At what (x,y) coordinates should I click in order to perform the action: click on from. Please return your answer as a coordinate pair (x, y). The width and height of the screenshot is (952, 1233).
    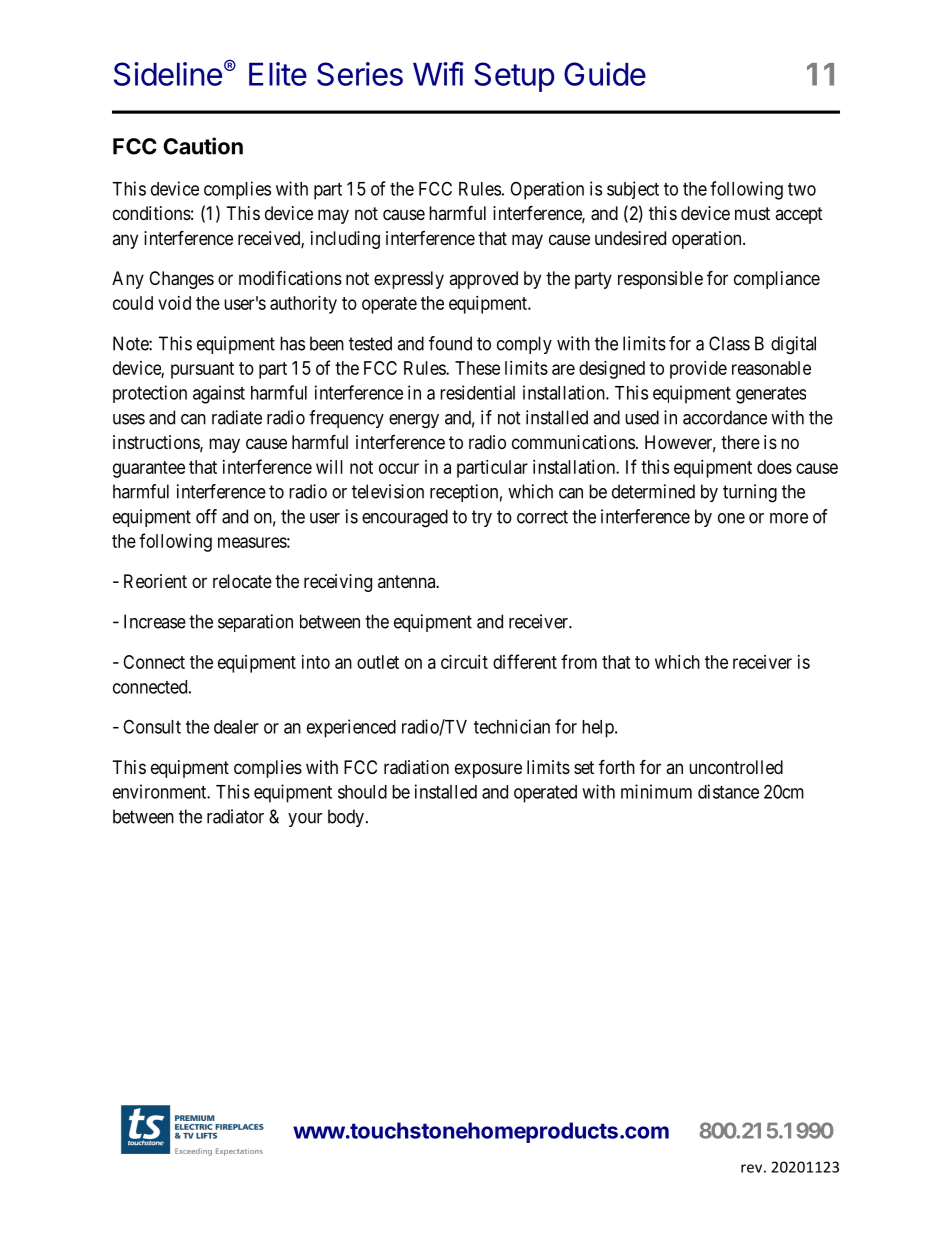
    Looking at the image, I should click on (579, 661).
